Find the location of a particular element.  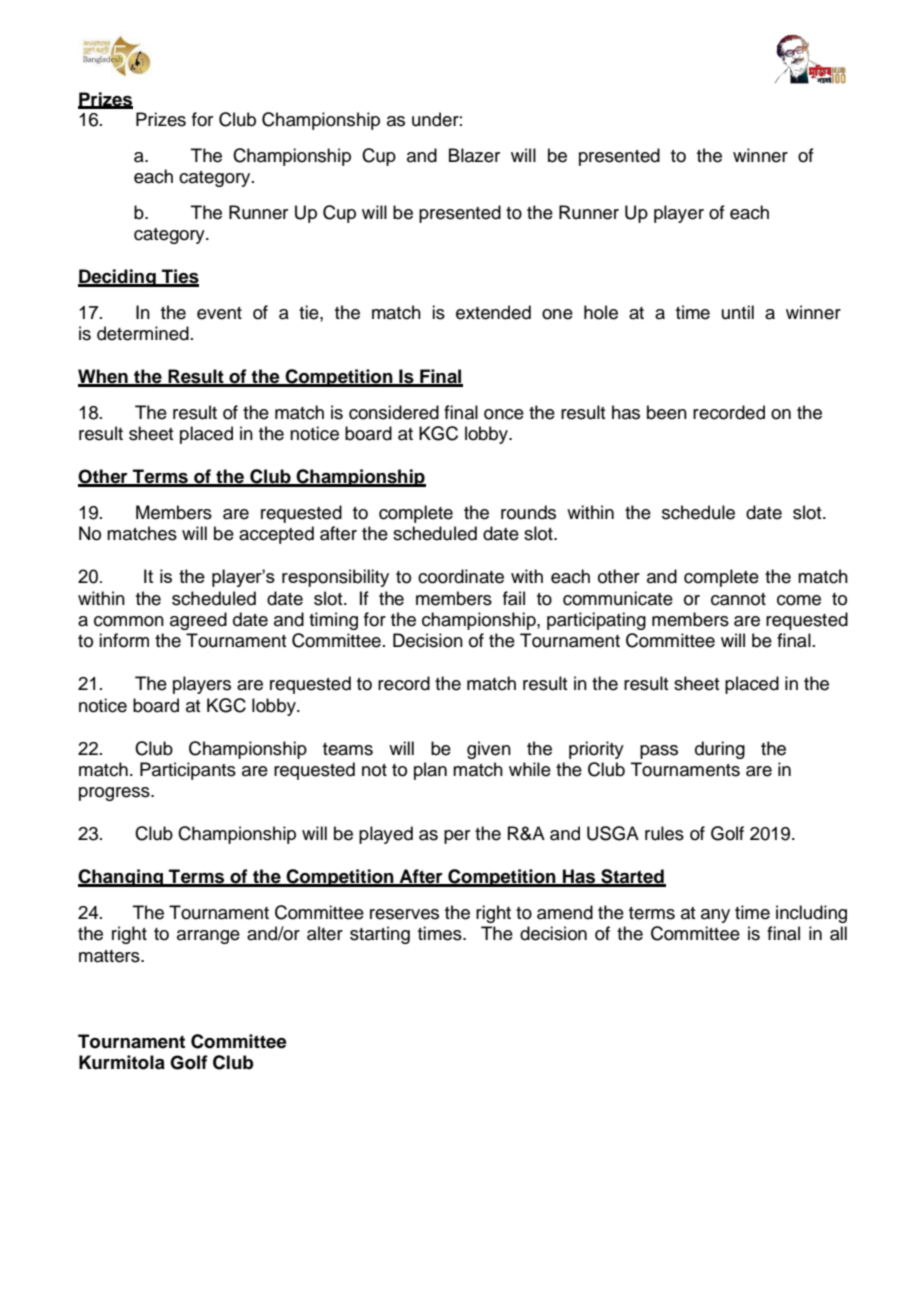

been is located at coordinates (667, 412).
